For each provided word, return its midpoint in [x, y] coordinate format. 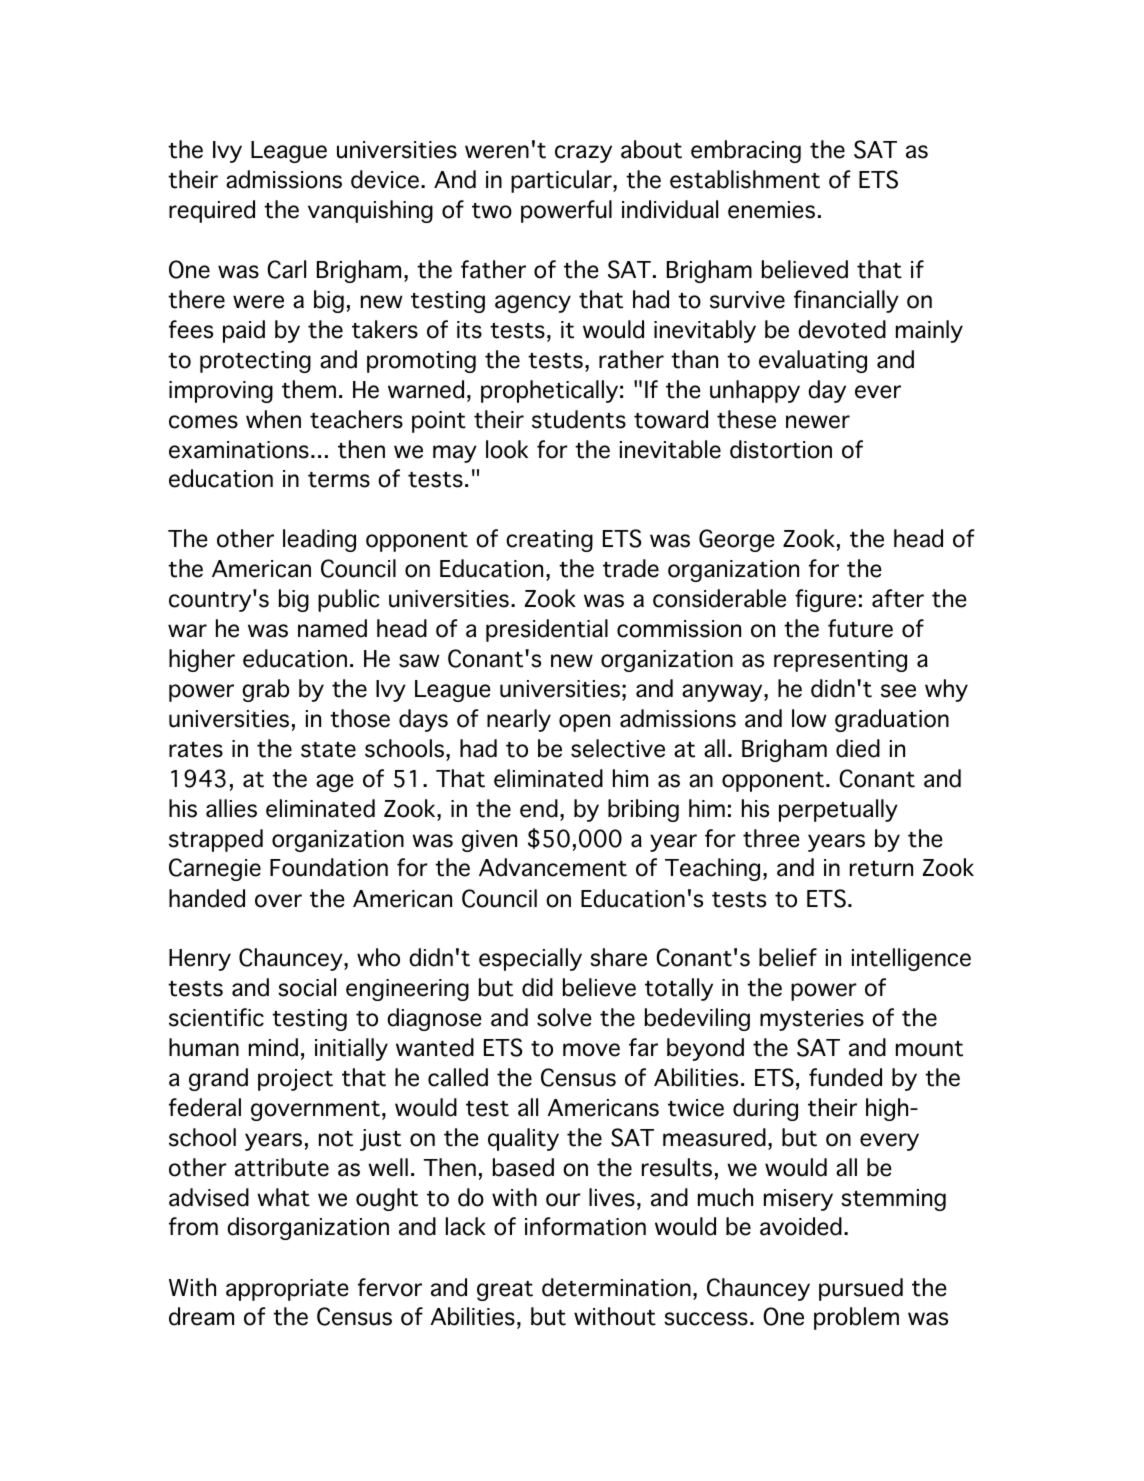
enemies [771, 210]
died [858, 748]
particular [562, 181]
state [328, 750]
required [212, 211]
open [584, 723]
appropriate [287, 1290]
